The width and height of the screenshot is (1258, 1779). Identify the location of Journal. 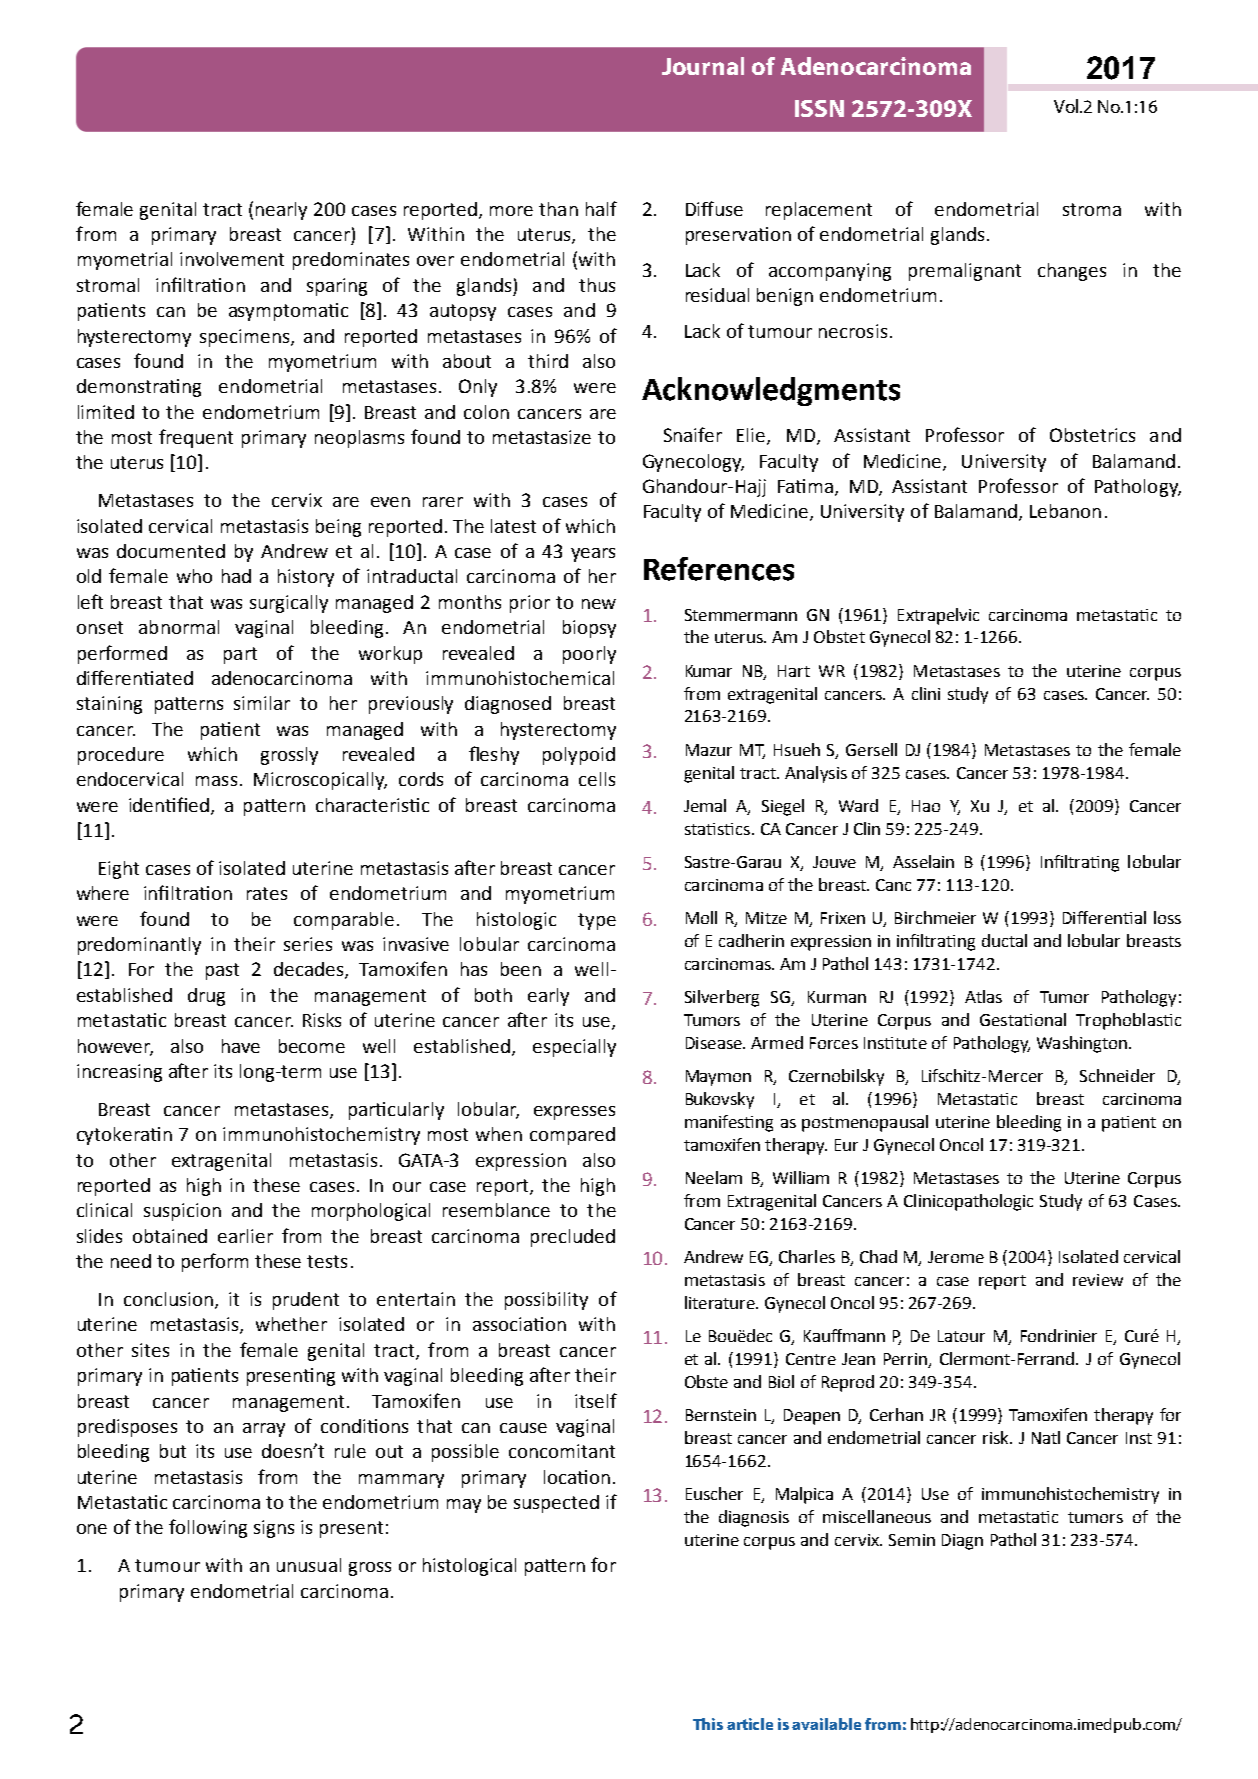
(703, 66).
